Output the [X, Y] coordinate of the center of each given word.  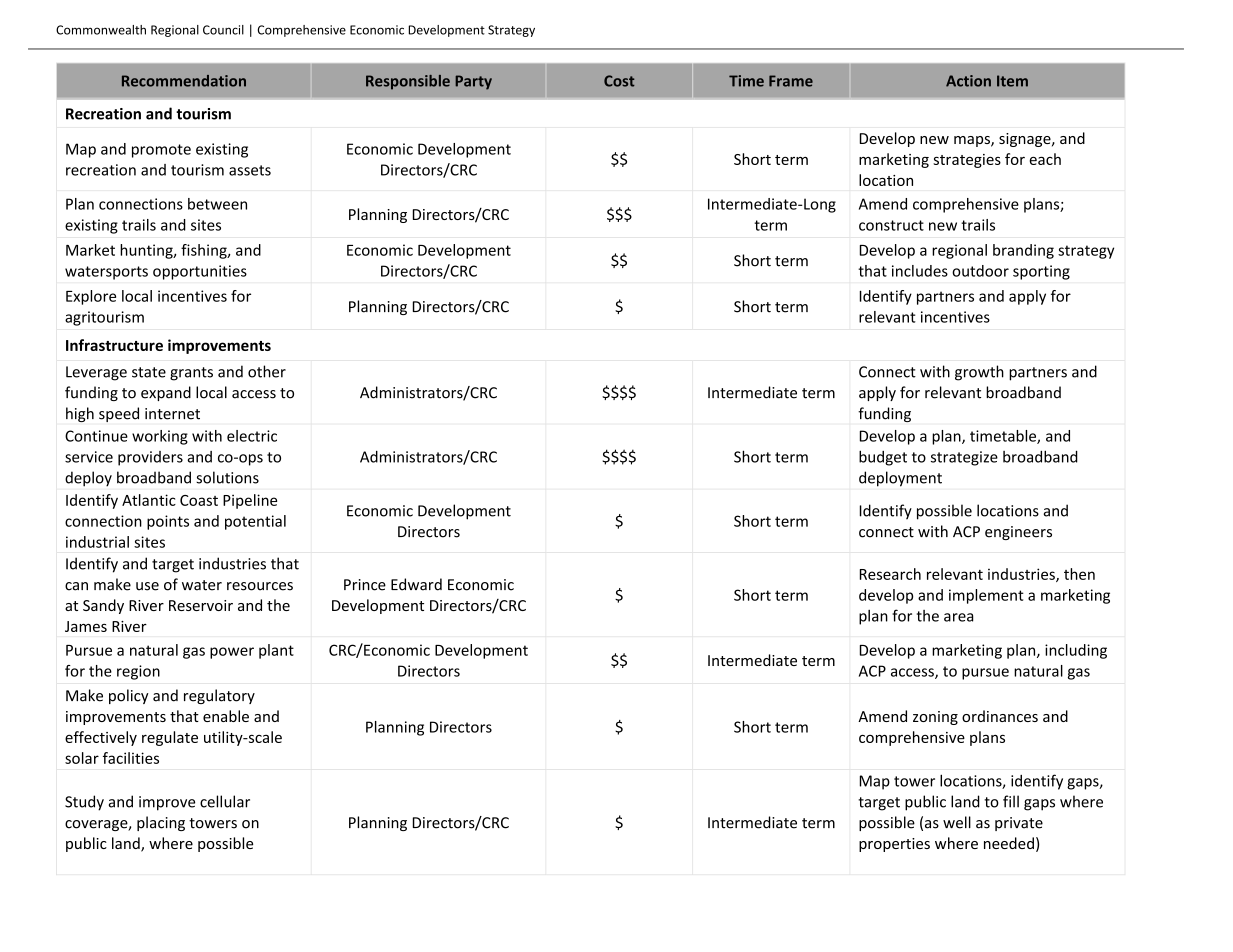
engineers [1018, 533]
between [217, 204]
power [232, 653]
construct [891, 225]
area [958, 617]
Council [223, 30]
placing [161, 823]
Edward [416, 584]
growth [979, 373]
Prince [365, 585]
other [267, 371]
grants [191, 374]
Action [968, 81]
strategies [967, 161]
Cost [619, 81]
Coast [199, 500]
